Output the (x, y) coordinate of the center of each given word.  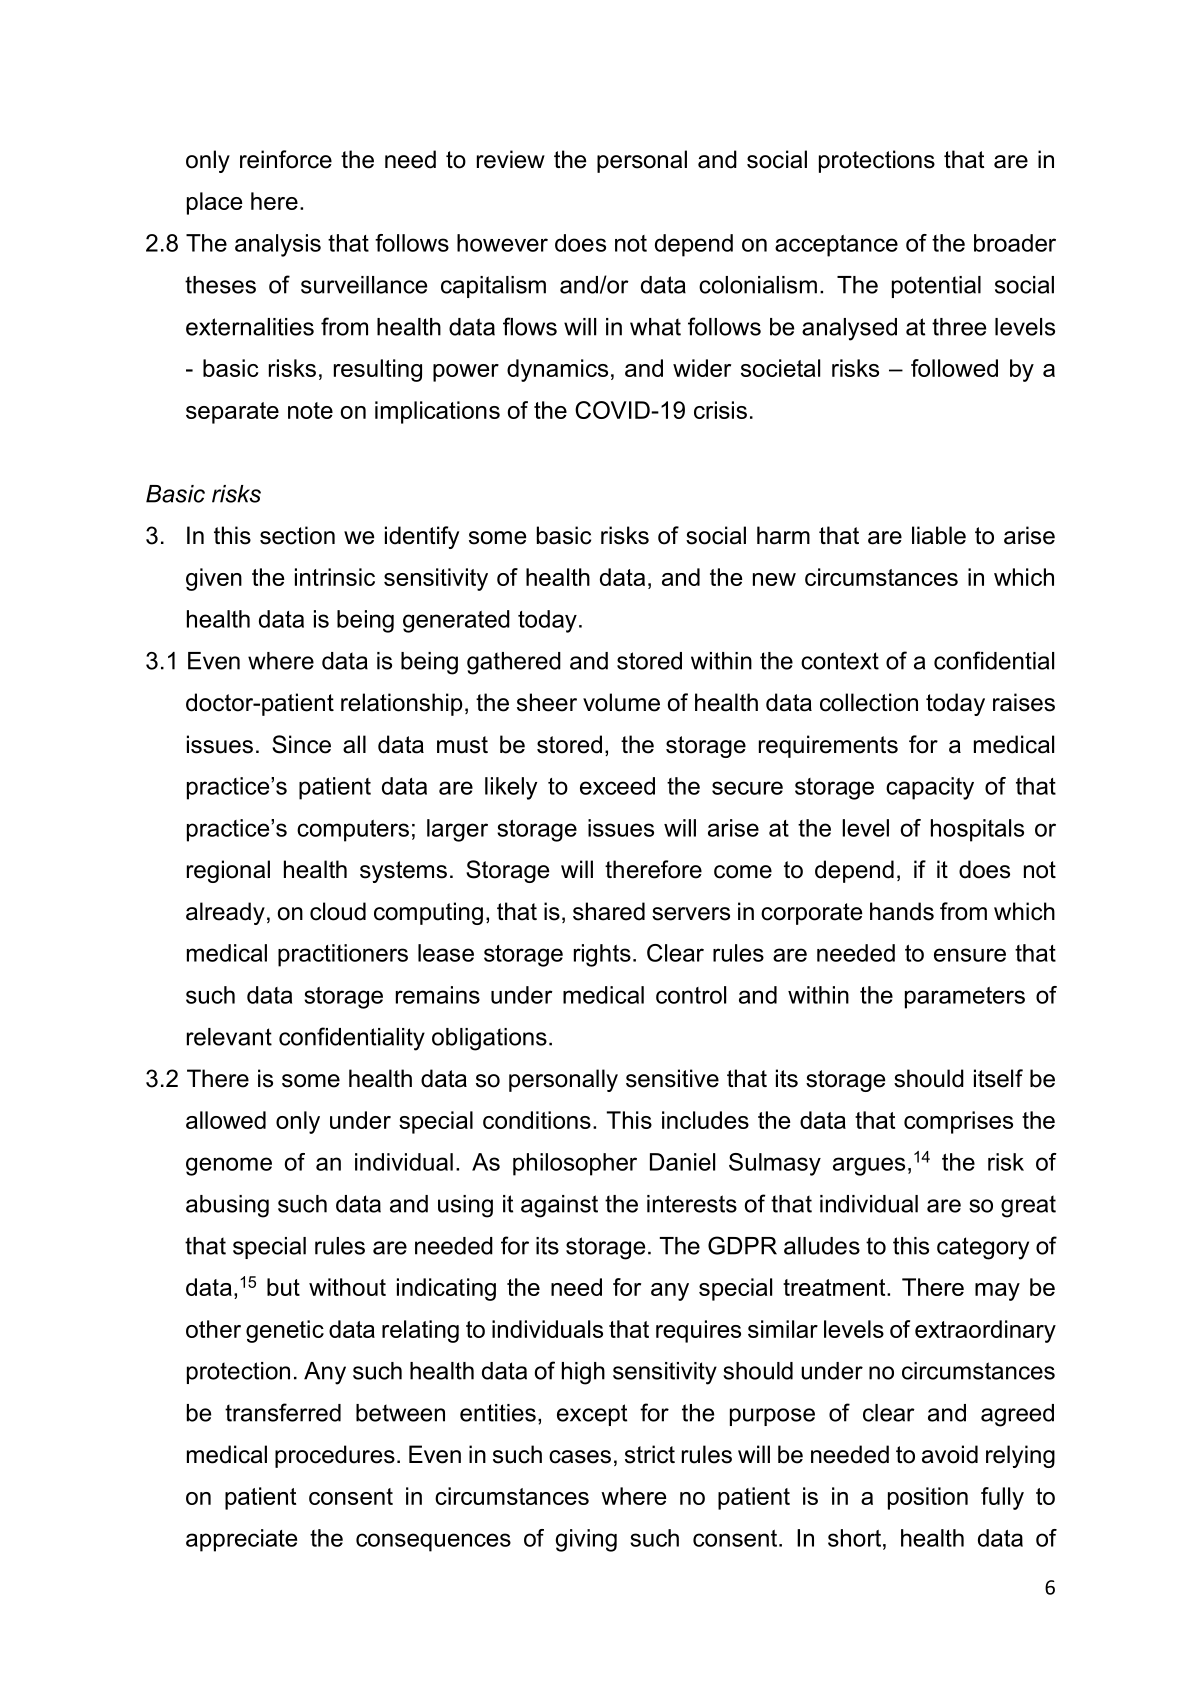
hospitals (977, 830)
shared (609, 911)
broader (1015, 243)
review (511, 159)
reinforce (286, 159)
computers (353, 831)
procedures (335, 1456)
